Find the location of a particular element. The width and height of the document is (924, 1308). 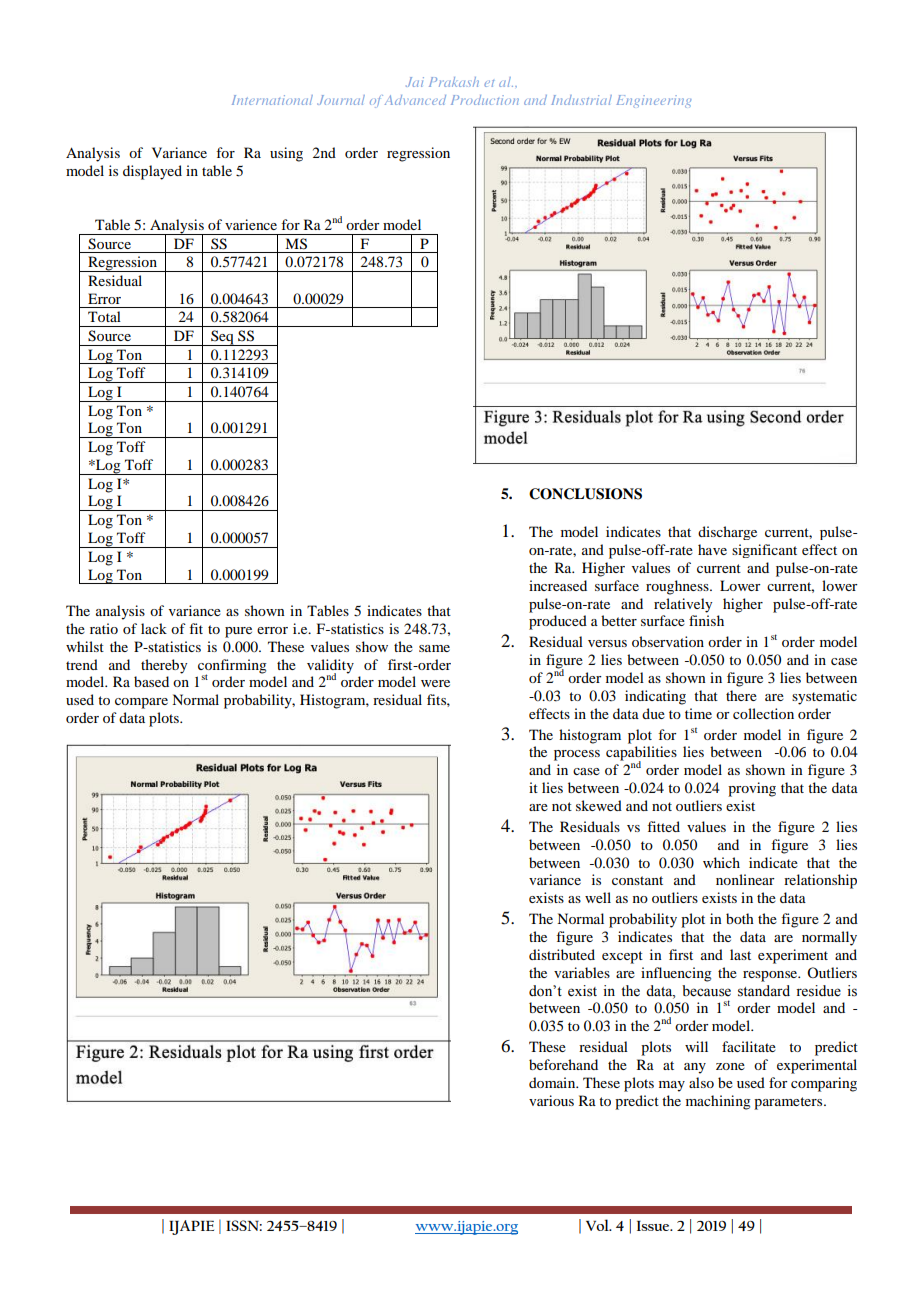

Issue is located at coordinates (654, 1226).
